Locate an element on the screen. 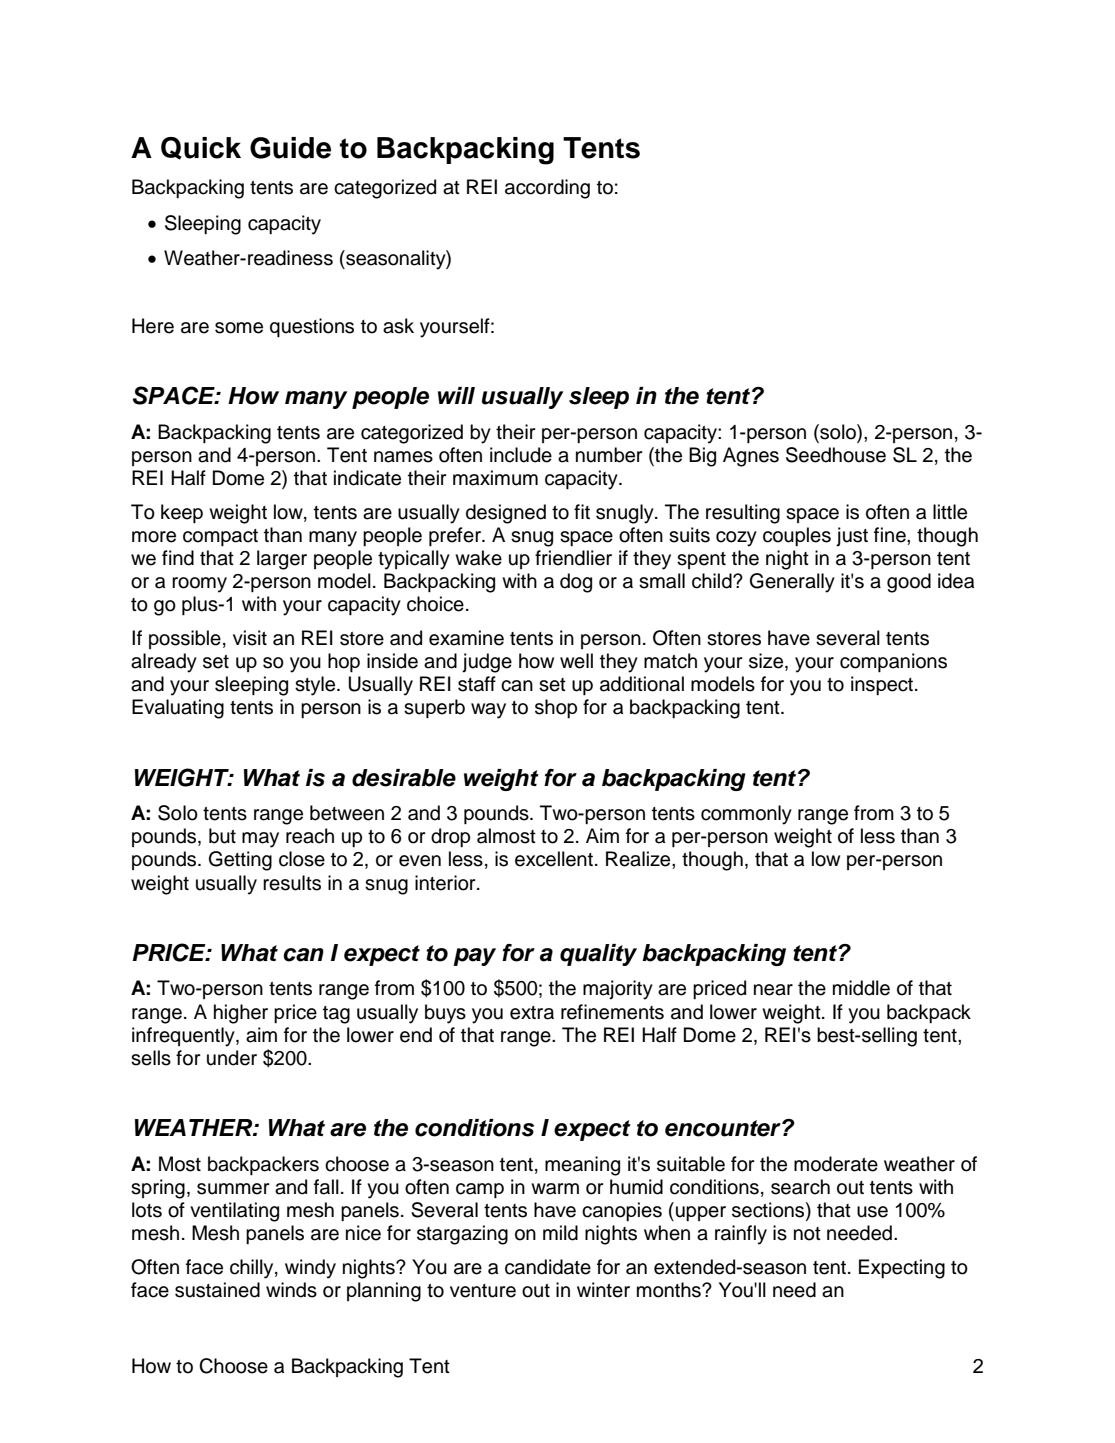  Quick is located at coordinates (201, 148).
